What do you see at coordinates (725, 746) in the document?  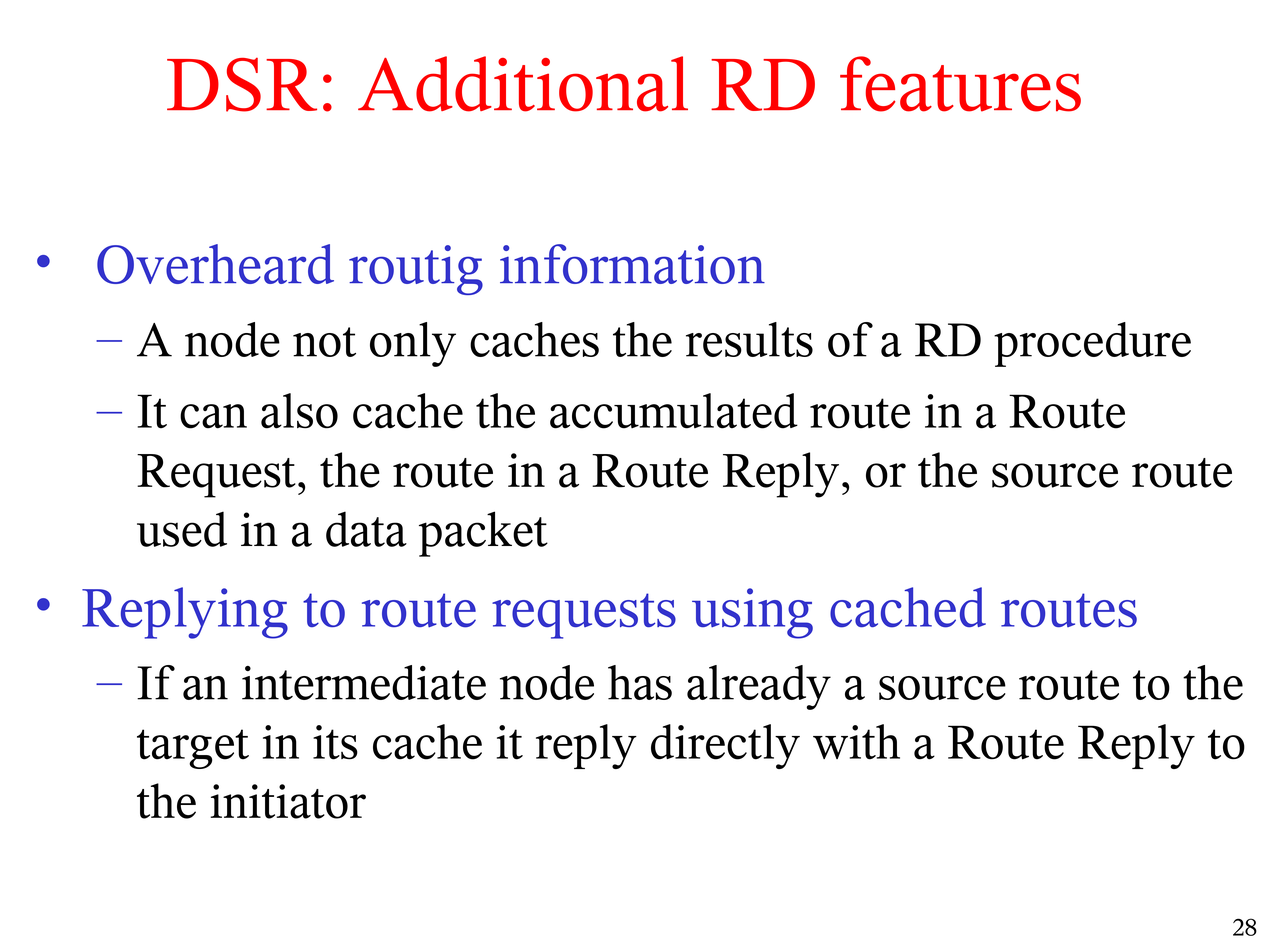 I see `directly` at bounding box center [725, 746].
